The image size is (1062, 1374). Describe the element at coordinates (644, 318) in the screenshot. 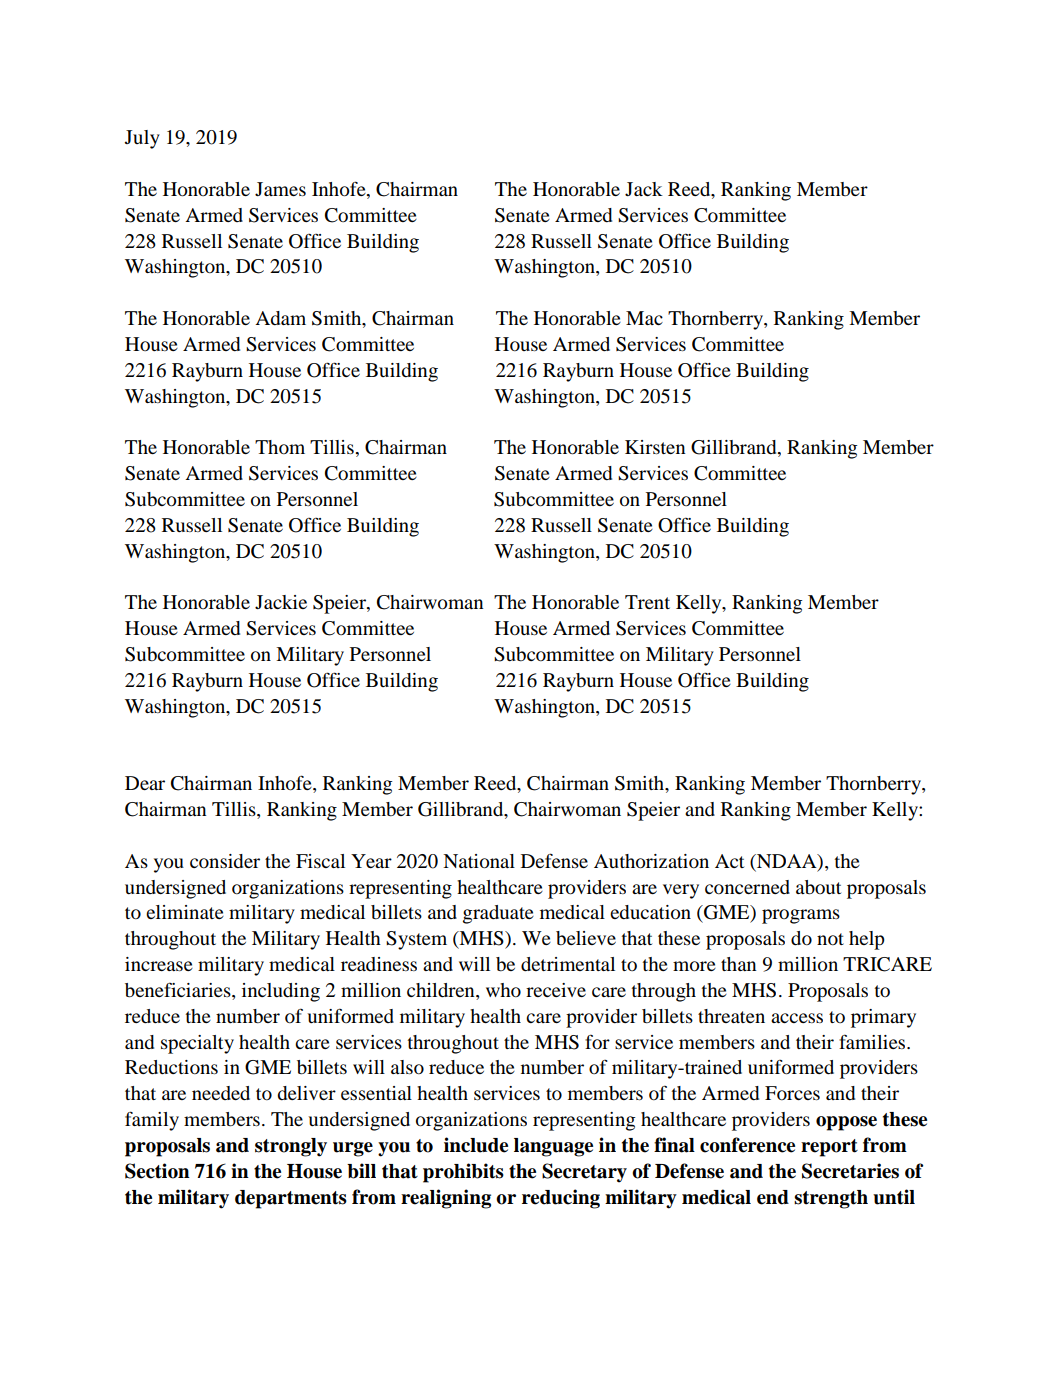

I see `Mac` at that location.
